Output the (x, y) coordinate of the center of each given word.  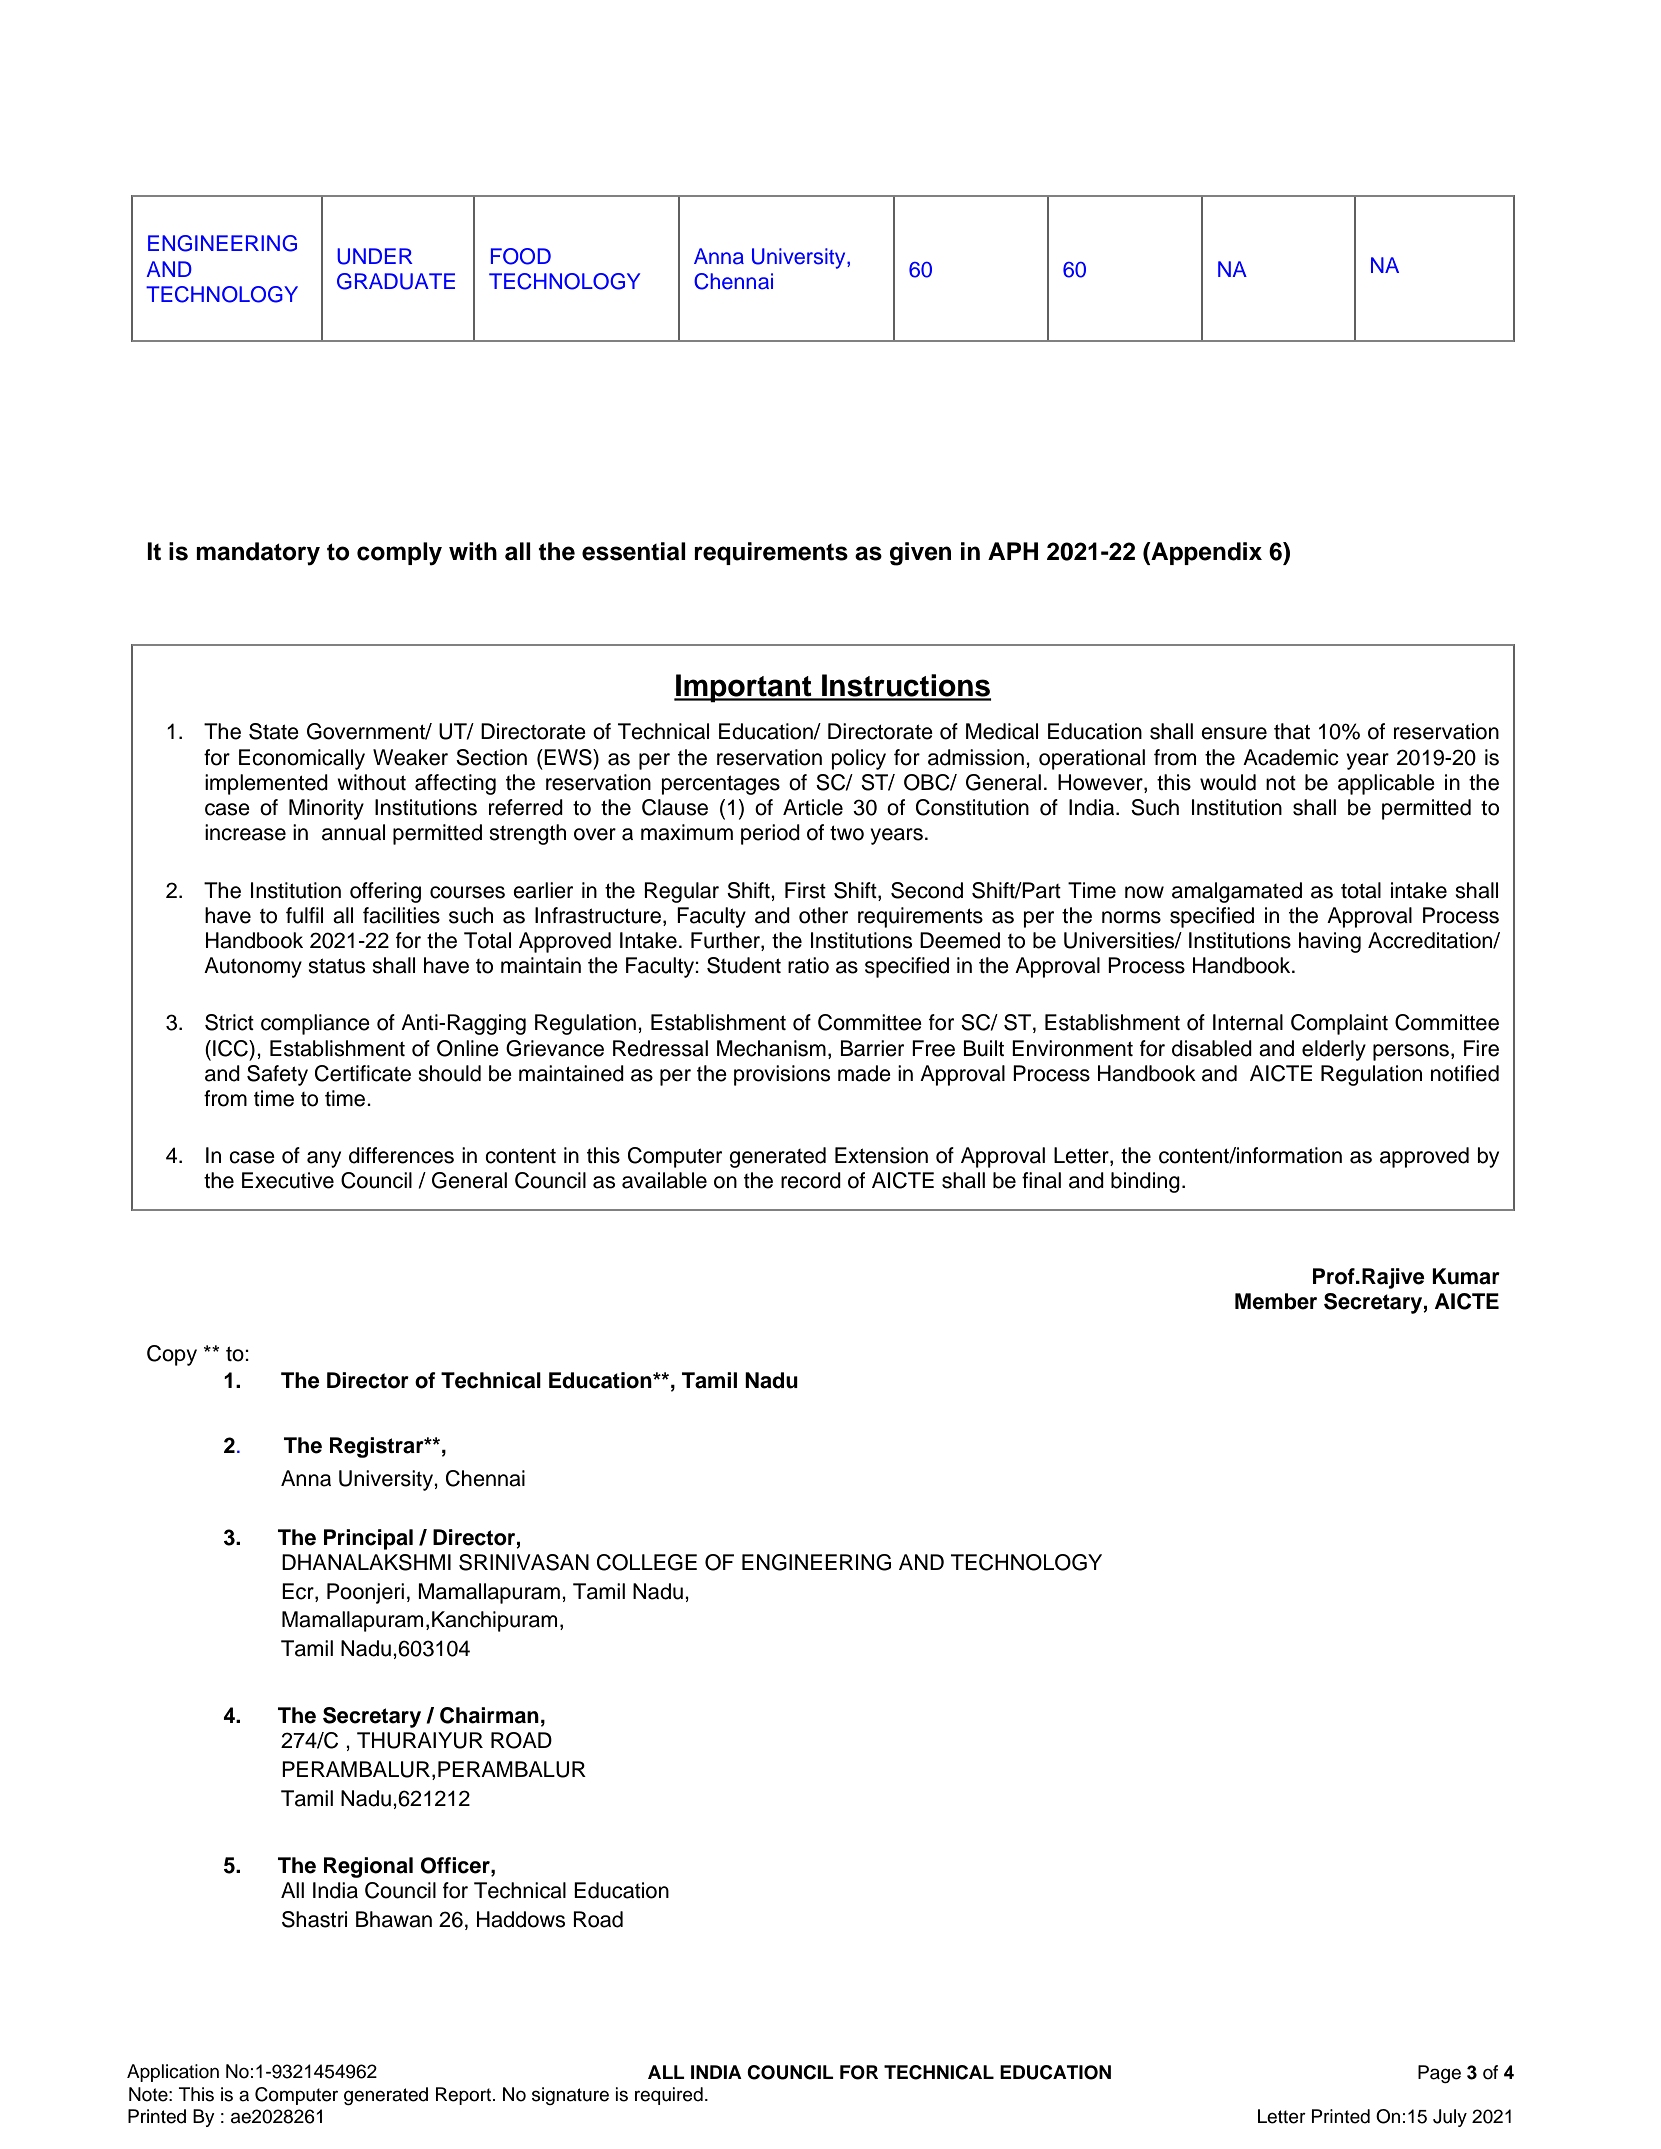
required (669, 2096)
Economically (302, 759)
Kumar (1466, 1276)
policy (859, 759)
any (324, 1159)
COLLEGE (647, 1562)
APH (1013, 551)
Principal (368, 1539)
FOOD (521, 256)
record (811, 1180)
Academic (1291, 757)
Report (465, 2096)
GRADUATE (396, 281)
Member (1276, 1301)
